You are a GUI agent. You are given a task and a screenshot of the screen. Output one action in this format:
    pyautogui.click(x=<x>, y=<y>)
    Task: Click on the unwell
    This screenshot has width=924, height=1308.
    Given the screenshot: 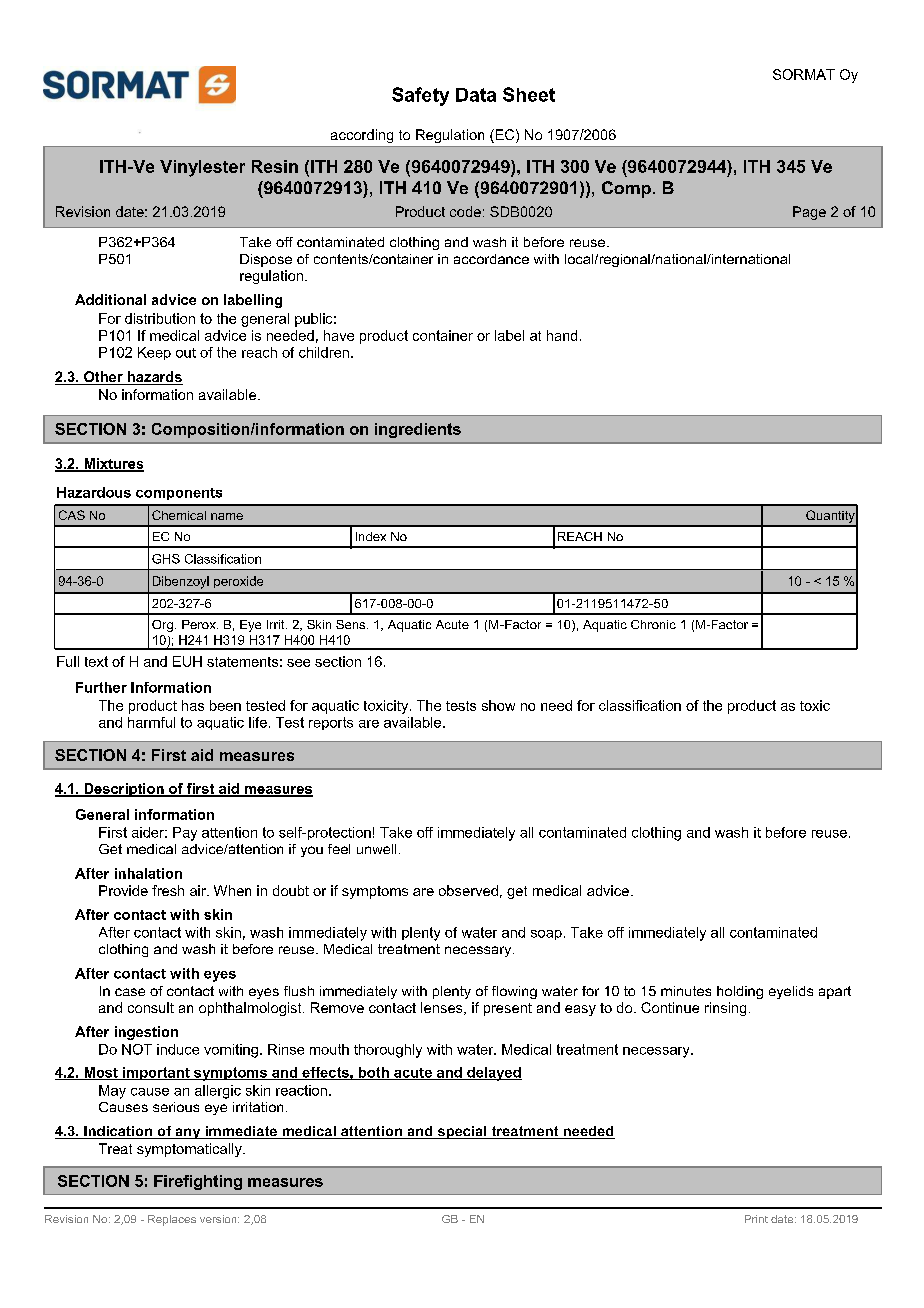 What is the action you would take?
    pyautogui.click(x=376, y=849)
